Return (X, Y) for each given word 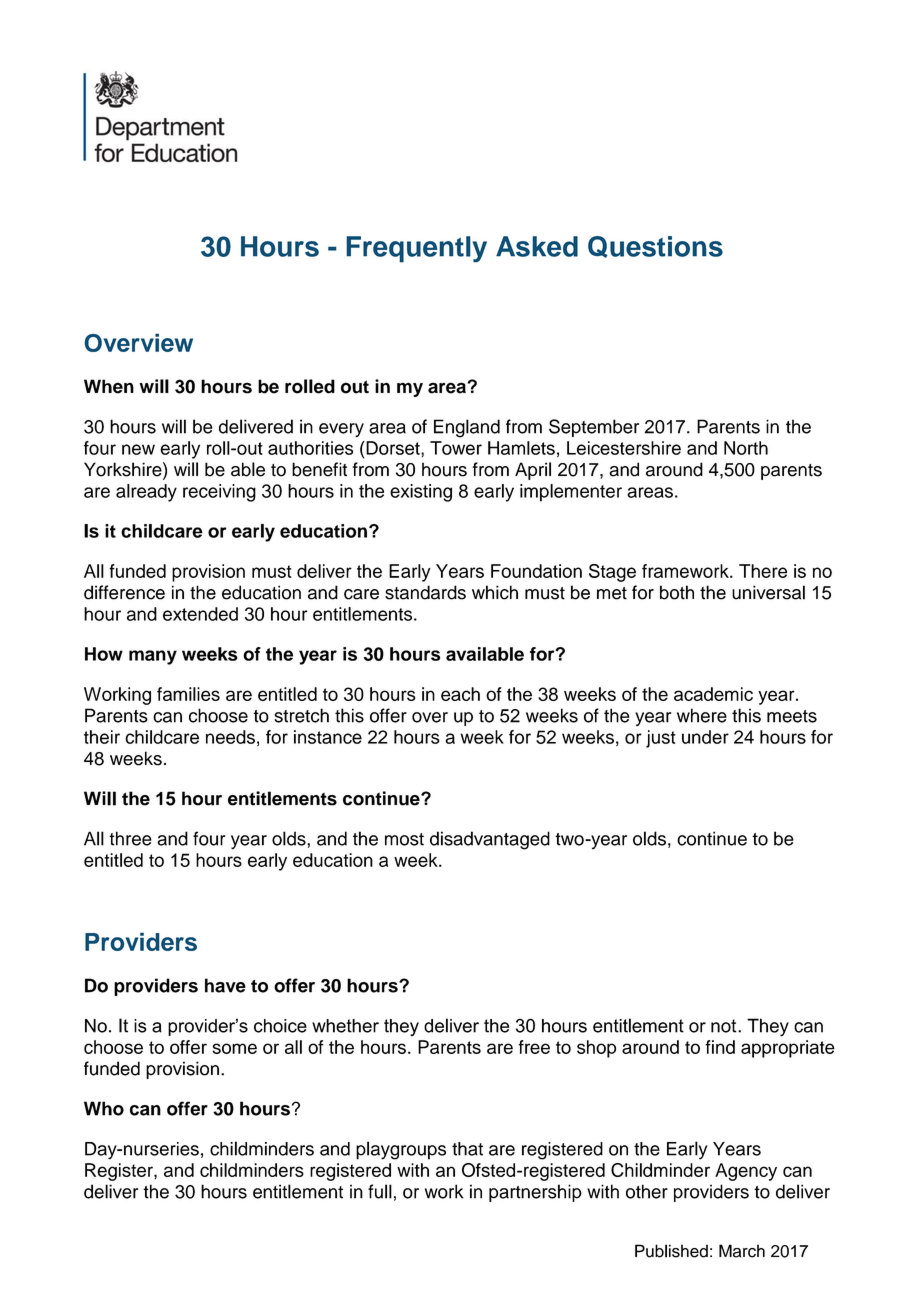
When (109, 386)
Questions (655, 247)
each (460, 694)
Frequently (416, 249)
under (705, 737)
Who (104, 1108)
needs (230, 737)
